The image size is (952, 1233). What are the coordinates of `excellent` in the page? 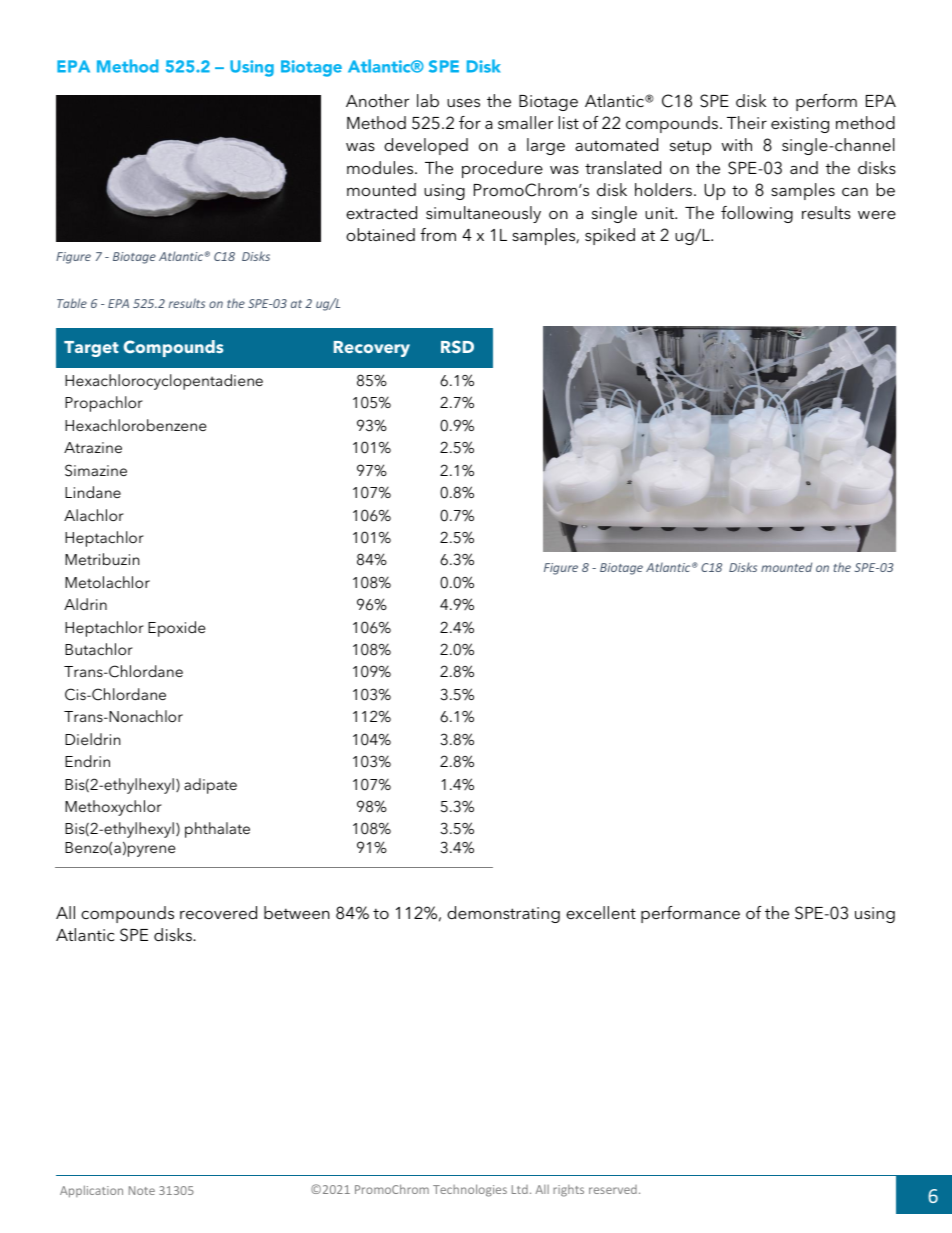 It's located at (601, 912).
